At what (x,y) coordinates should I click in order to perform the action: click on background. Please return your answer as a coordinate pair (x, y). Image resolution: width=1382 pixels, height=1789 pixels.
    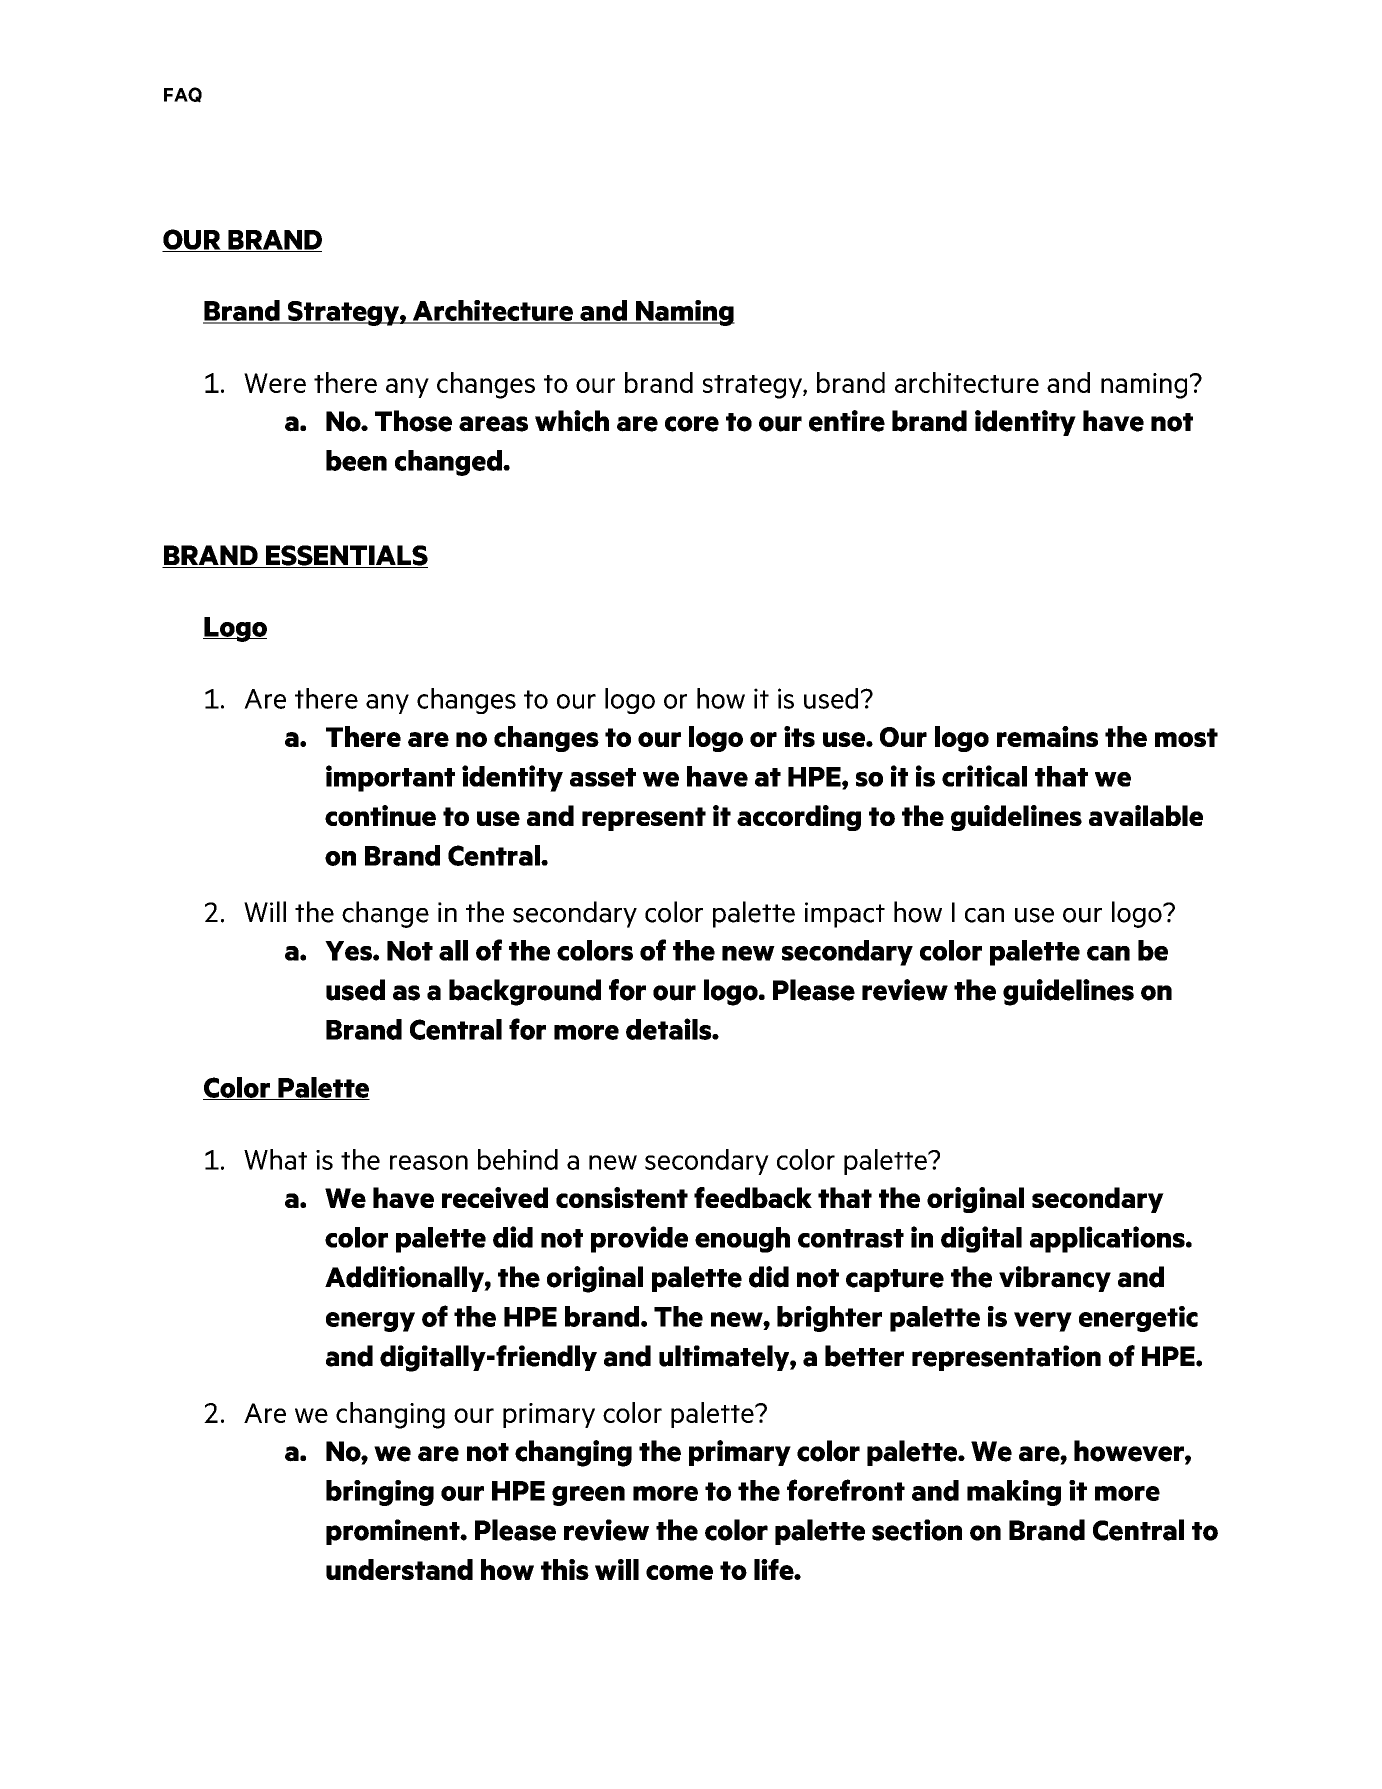
    Looking at the image, I should click on (525, 992).
